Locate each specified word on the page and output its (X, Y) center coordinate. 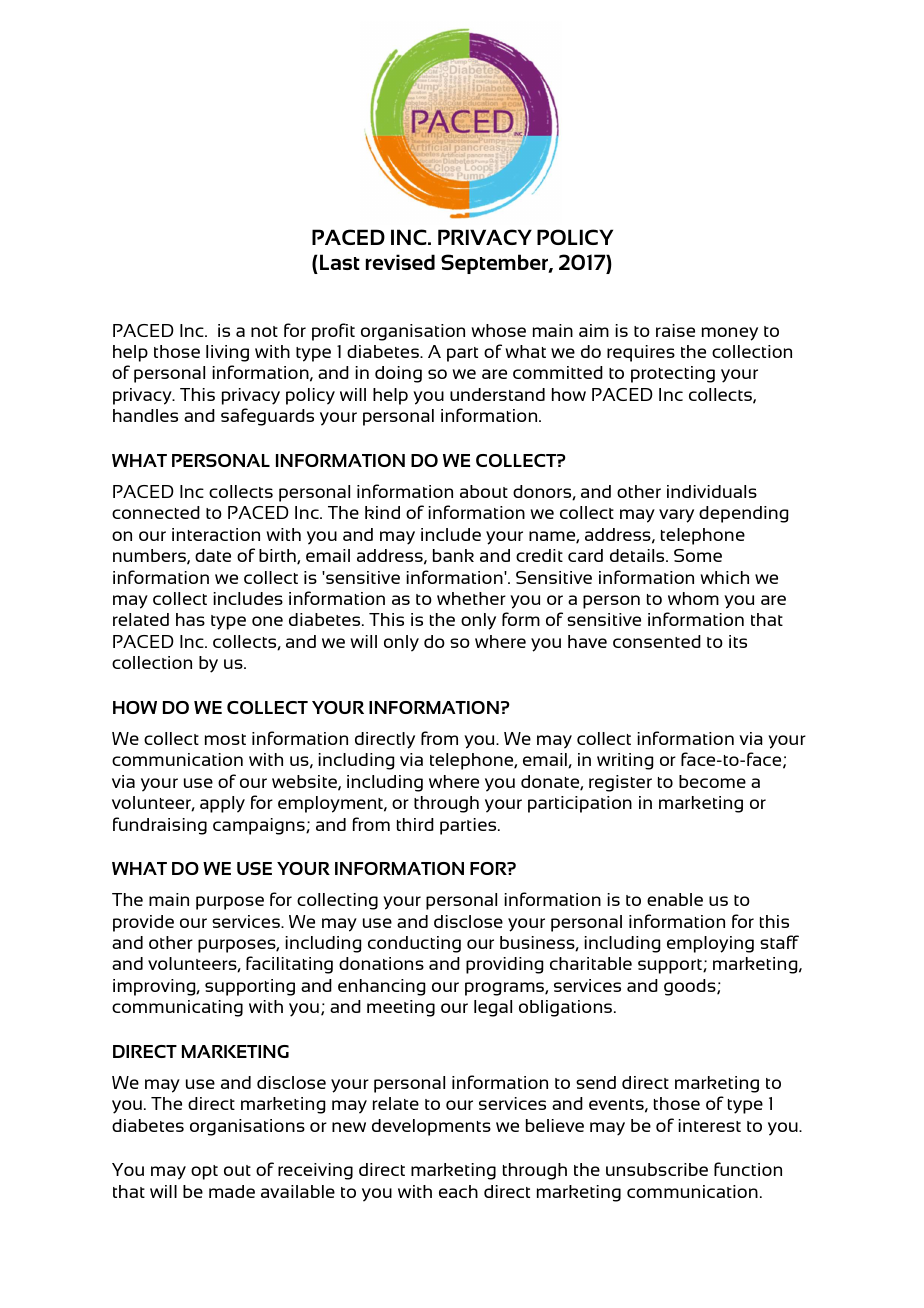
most (225, 739)
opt (204, 1172)
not (264, 331)
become (712, 781)
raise (675, 330)
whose (498, 330)
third (415, 824)
